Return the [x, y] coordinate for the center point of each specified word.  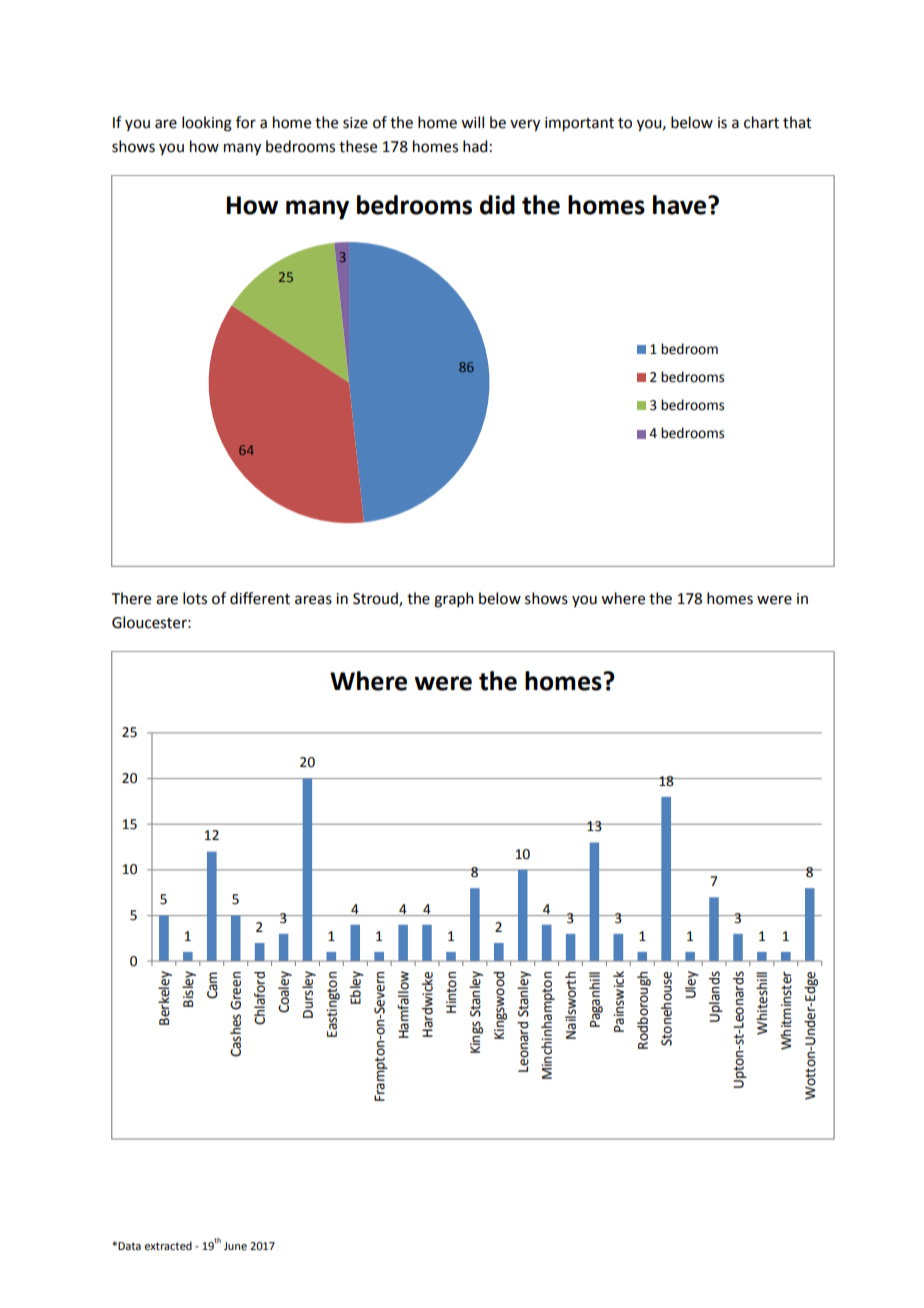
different [260, 598]
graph [454, 600]
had [475, 146]
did [497, 205]
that [797, 122]
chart [761, 122]
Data [129, 1246]
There [131, 598]
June [235, 1246]
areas [313, 600]
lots [195, 598]
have [681, 205]
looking [207, 124]
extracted [168, 1245]
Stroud [376, 599]
